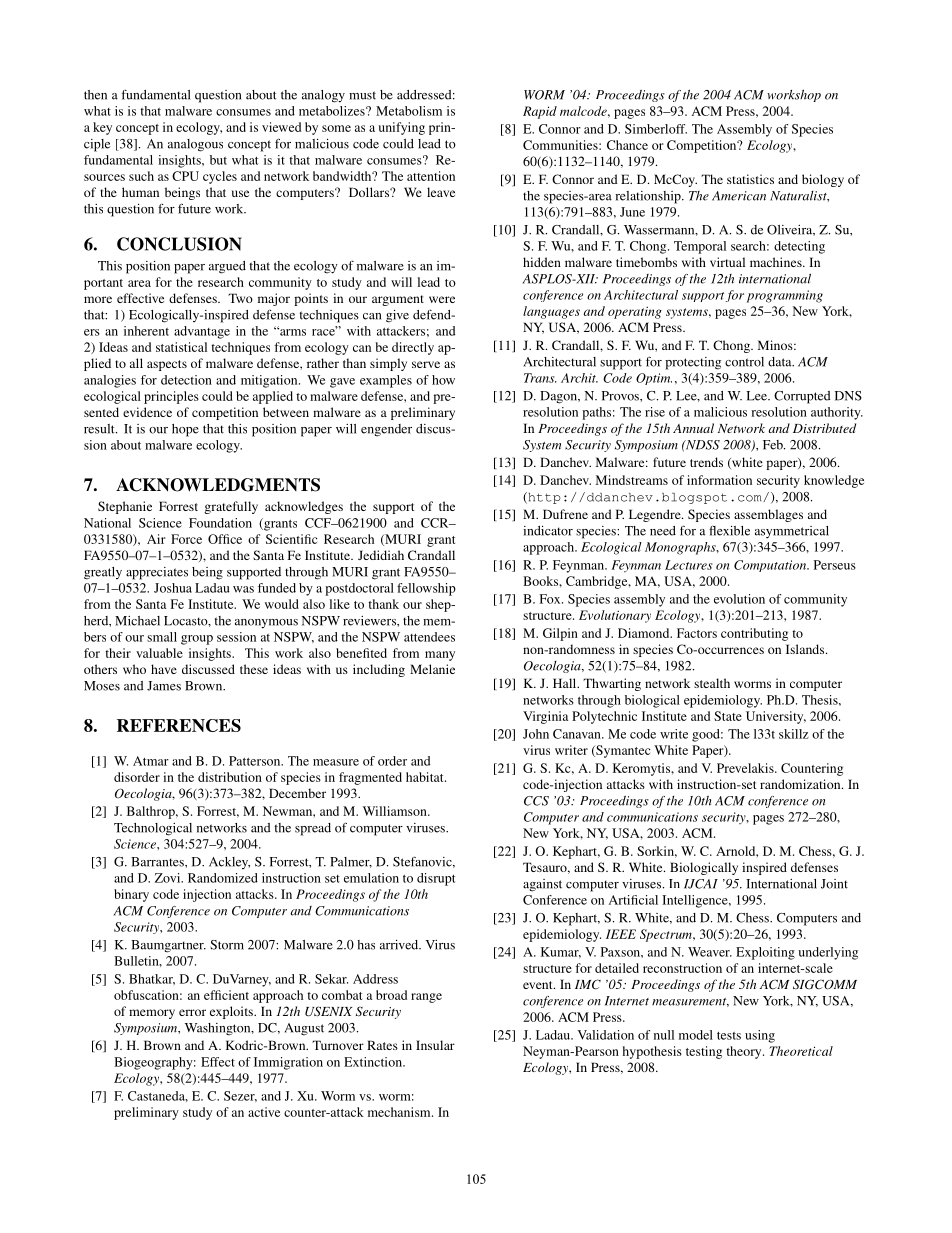 This screenshot has height=1233, width=952. What do you see at coordinates (173, 588) in the screenshot?
I see `Joshua` at bounding box center [173, 588].
